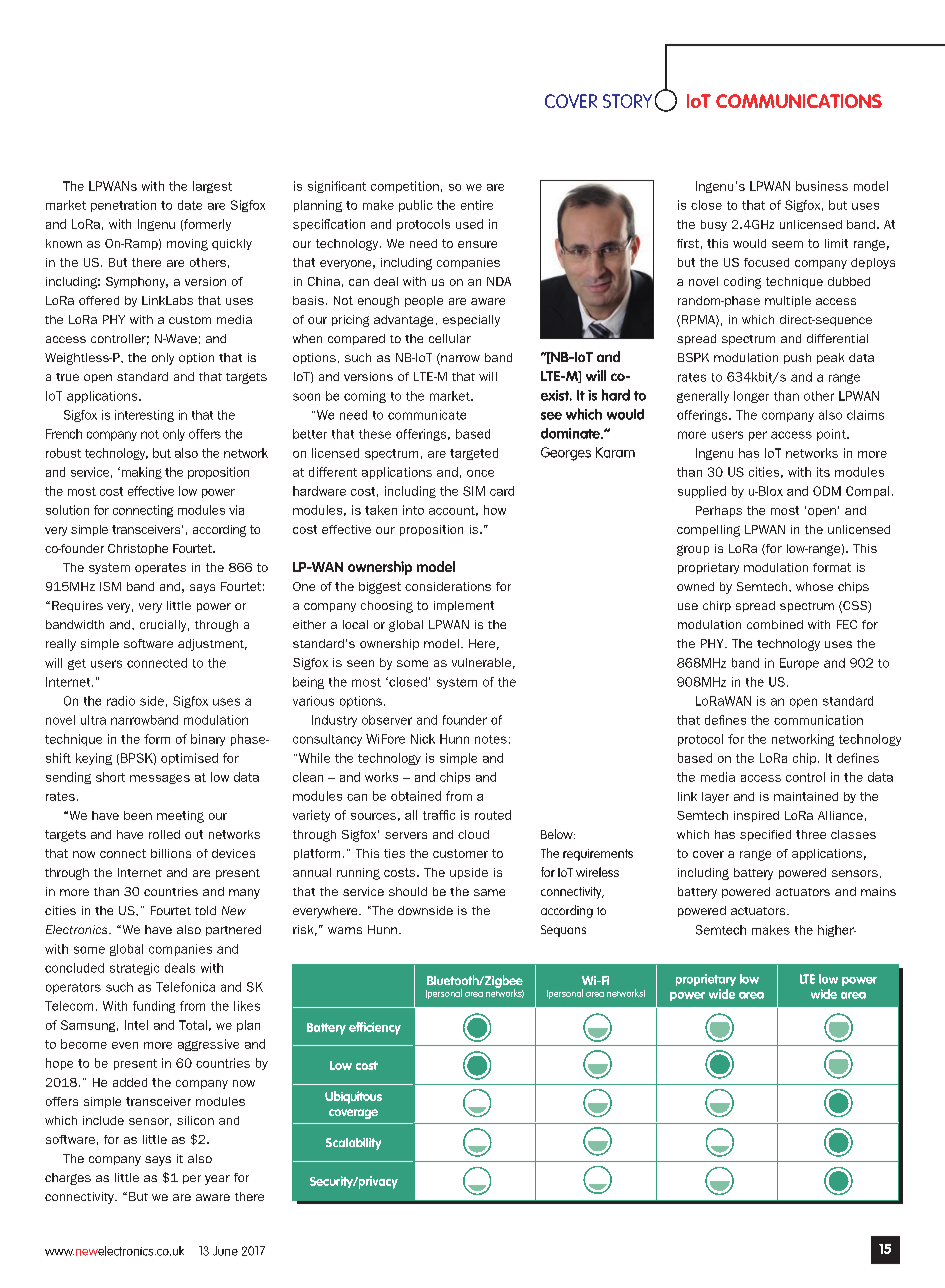  I want to click on seem, so click(787, 244).
